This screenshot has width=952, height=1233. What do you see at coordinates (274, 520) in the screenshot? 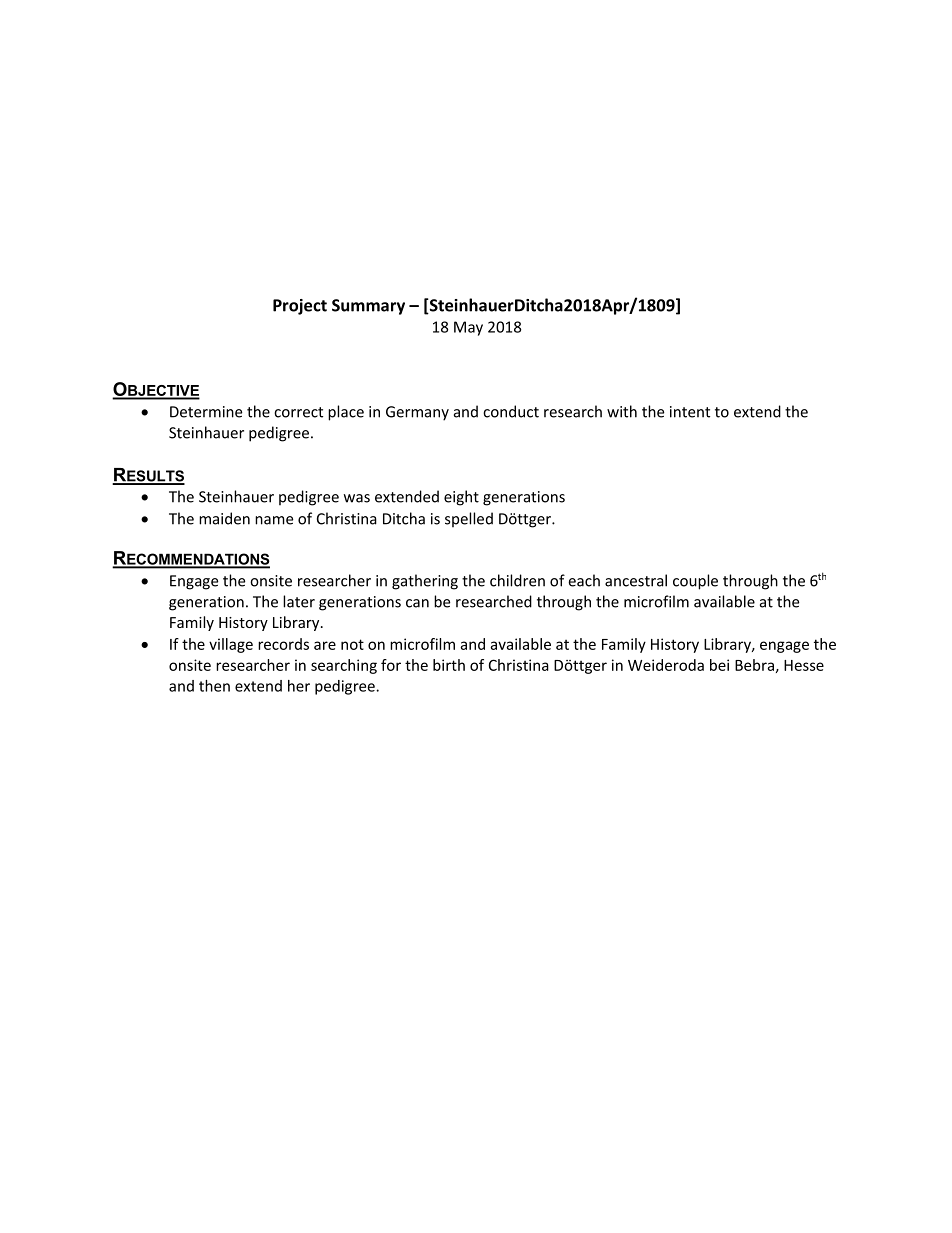
I see `name` at bounding box center [274, 520].
